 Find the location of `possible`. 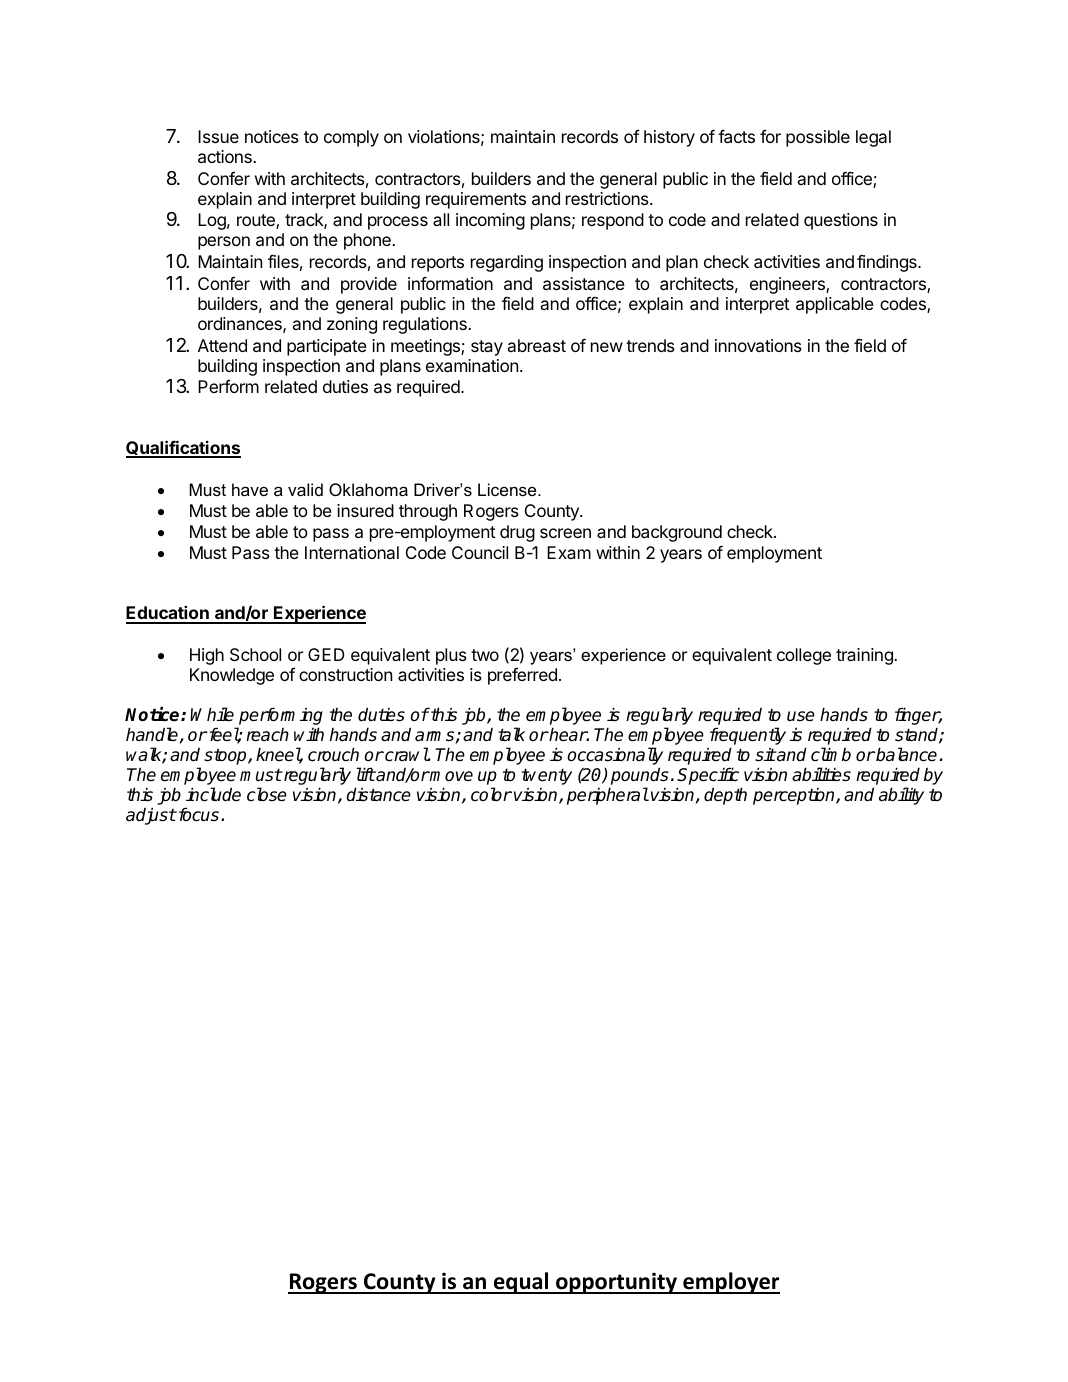

possible is located at coordinates (818, 138).
